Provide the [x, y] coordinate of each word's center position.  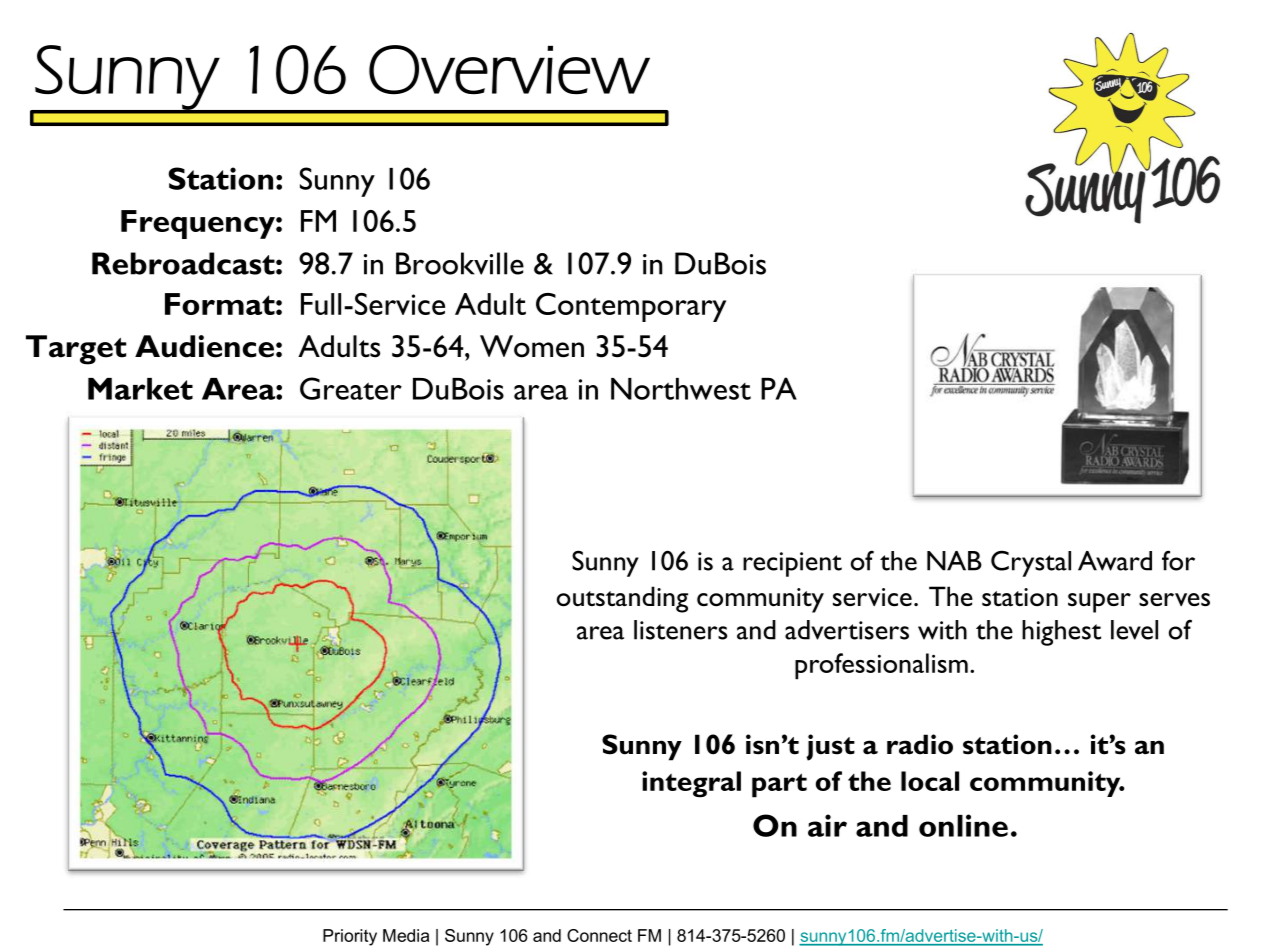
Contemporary [631, 307]
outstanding [622, 599]
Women [532, 346]
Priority [350, 937]
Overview [509, 70]
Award [1115, 561]
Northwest [681, 389]
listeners [680, 630]
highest [1061, 633]
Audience [204, 346]
